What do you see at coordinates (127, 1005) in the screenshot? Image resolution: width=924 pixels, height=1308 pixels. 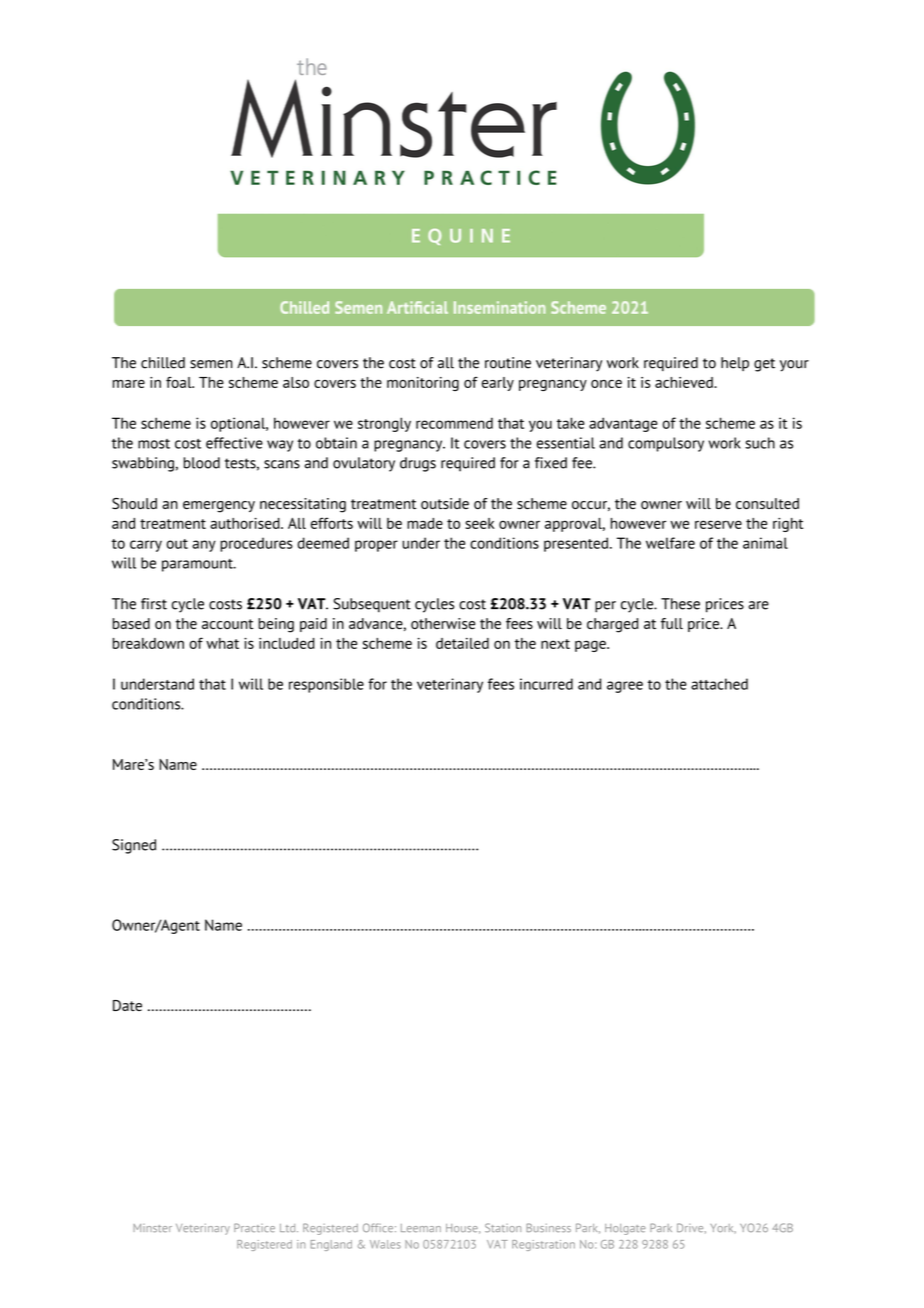 I see `Date` at bounding box center [127, 1005].
